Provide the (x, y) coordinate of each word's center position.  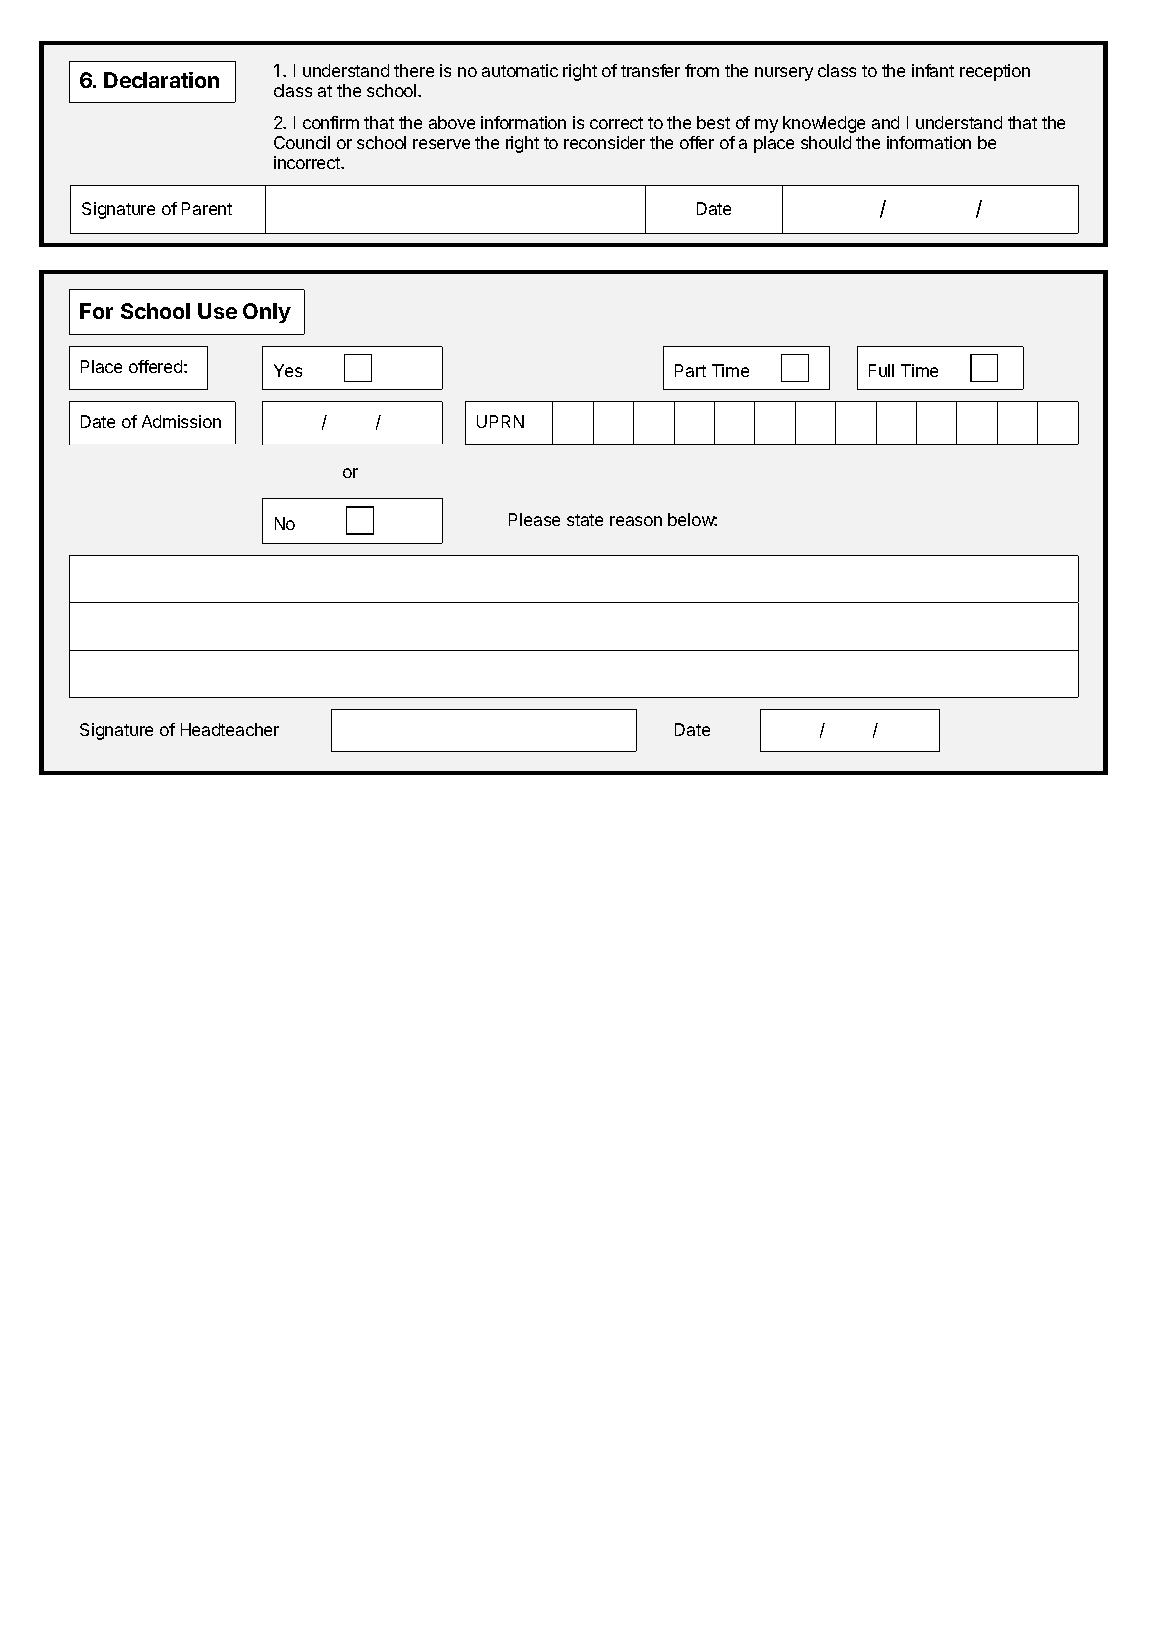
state (585, 520)
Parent (207, 208)
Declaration (161, 80)
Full (881, 370)
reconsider (604, 142)
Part (690, 370)
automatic (520, 70)
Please (534, 519)
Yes (288, 370)
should (826, 142)
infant (933, 70)
